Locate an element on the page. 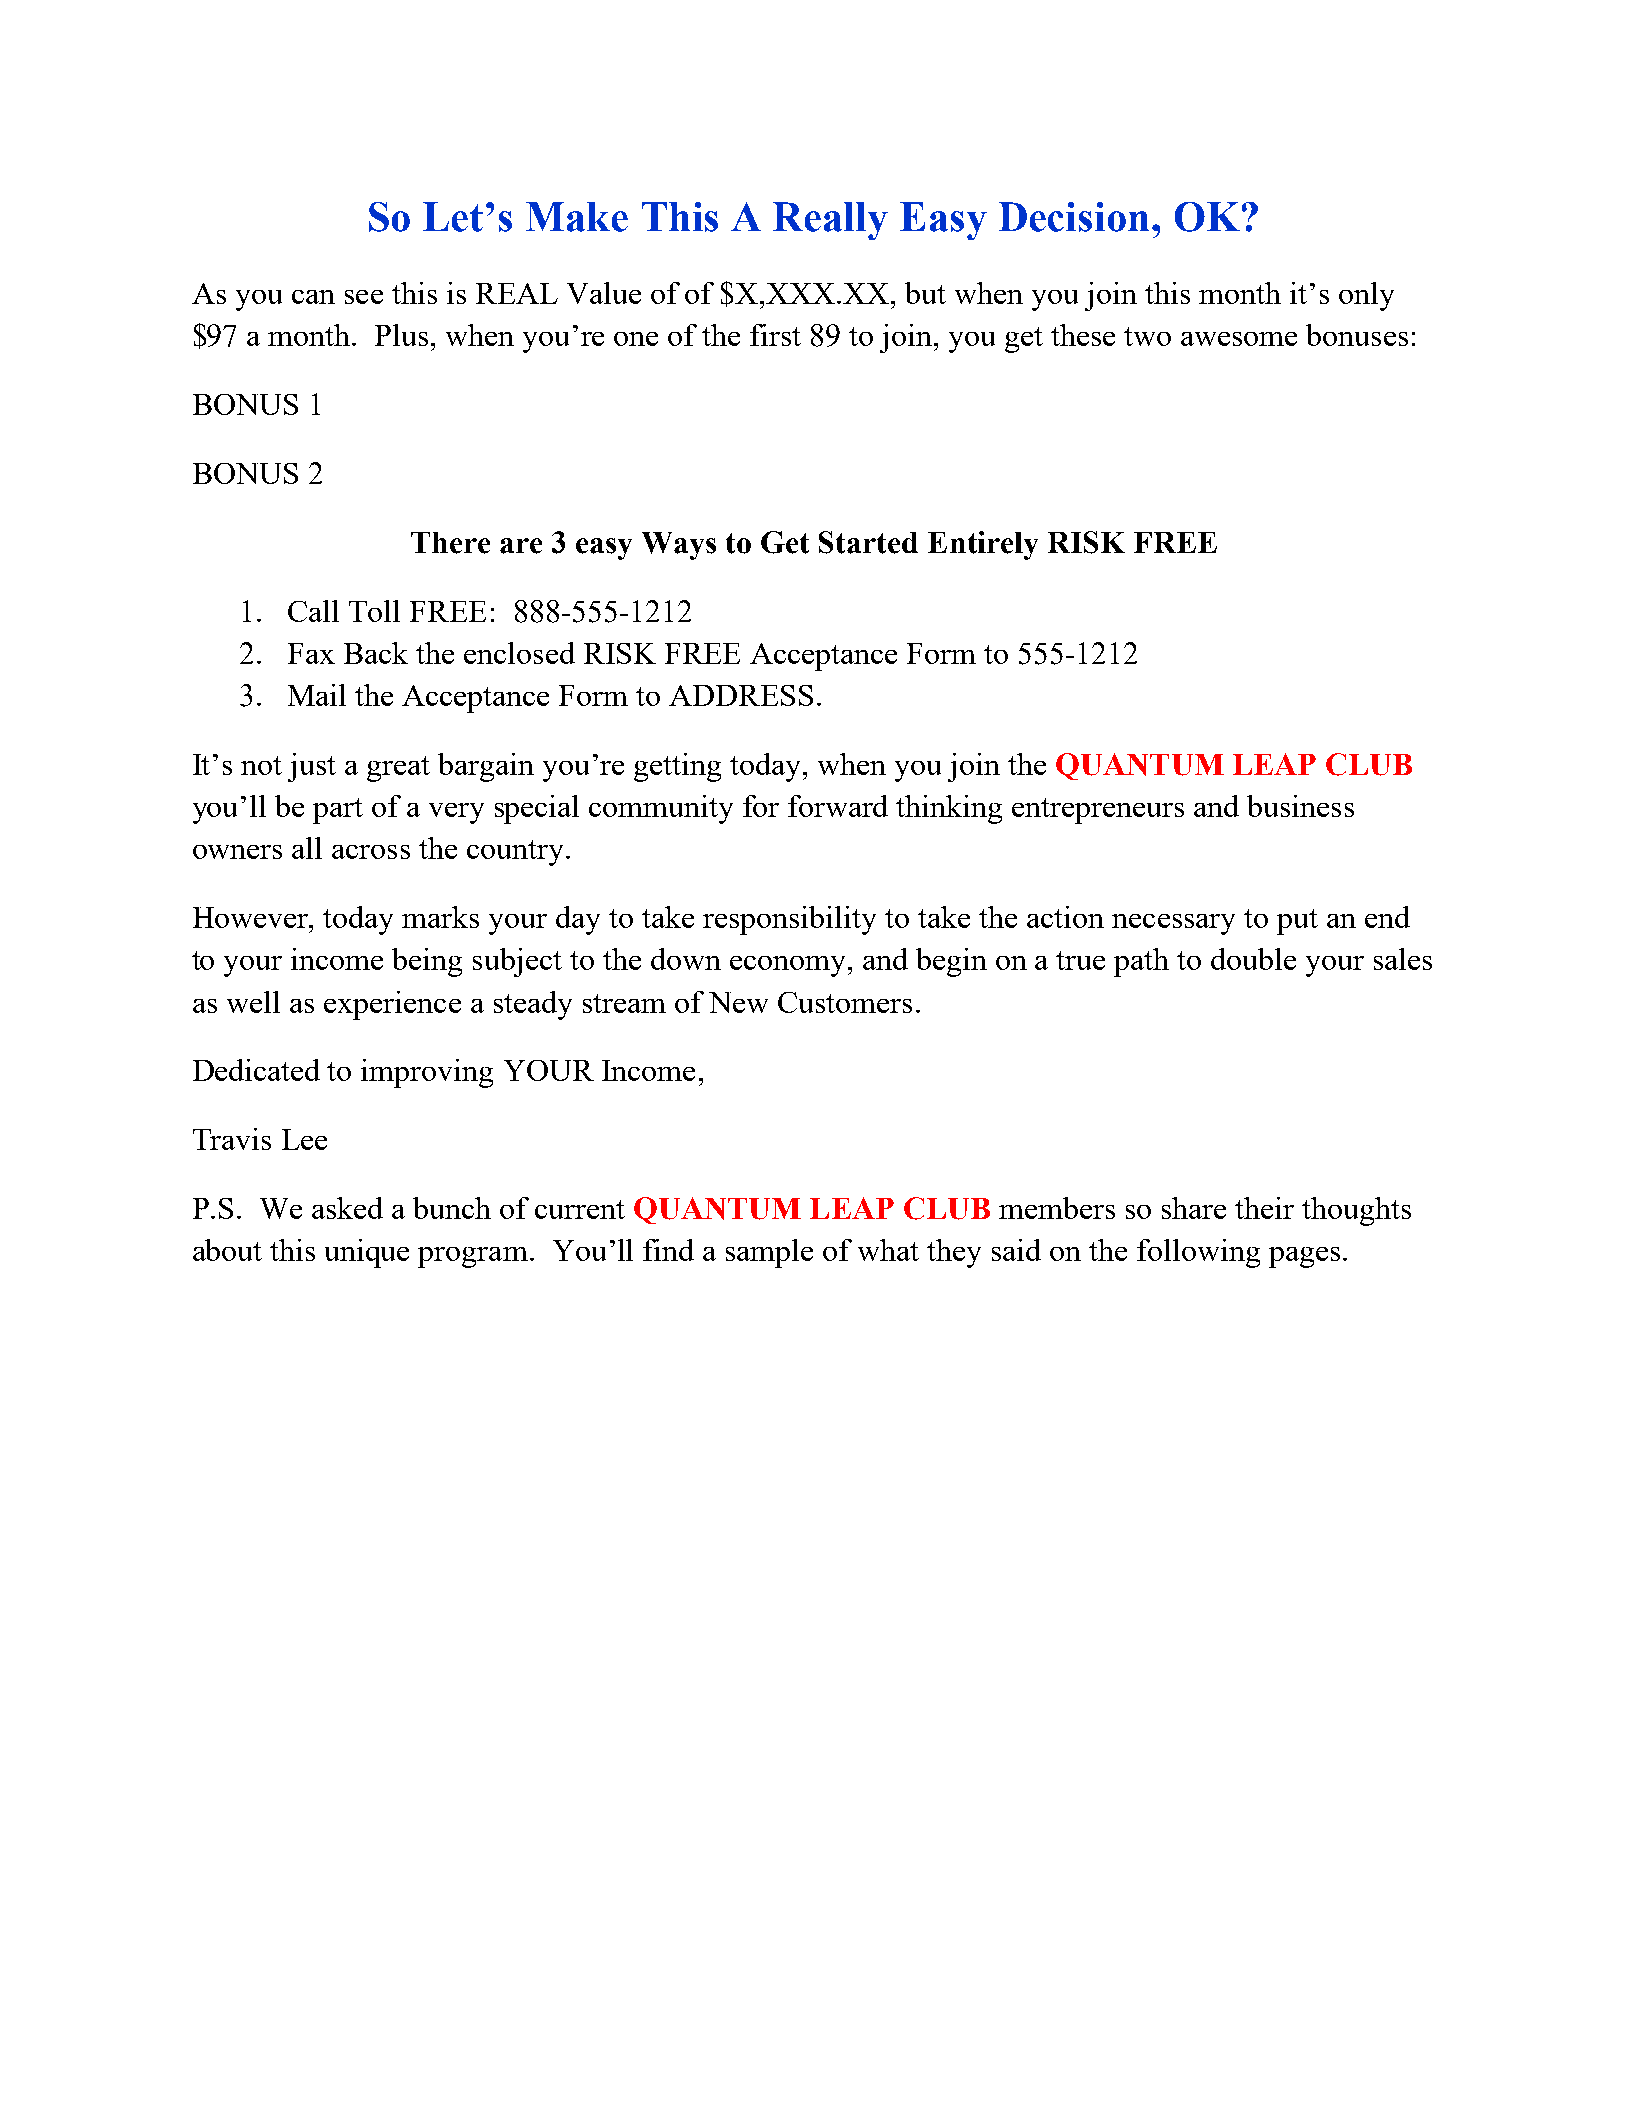 This page has width=1628, height=2107. business is located at coordinates (1300, 806).
